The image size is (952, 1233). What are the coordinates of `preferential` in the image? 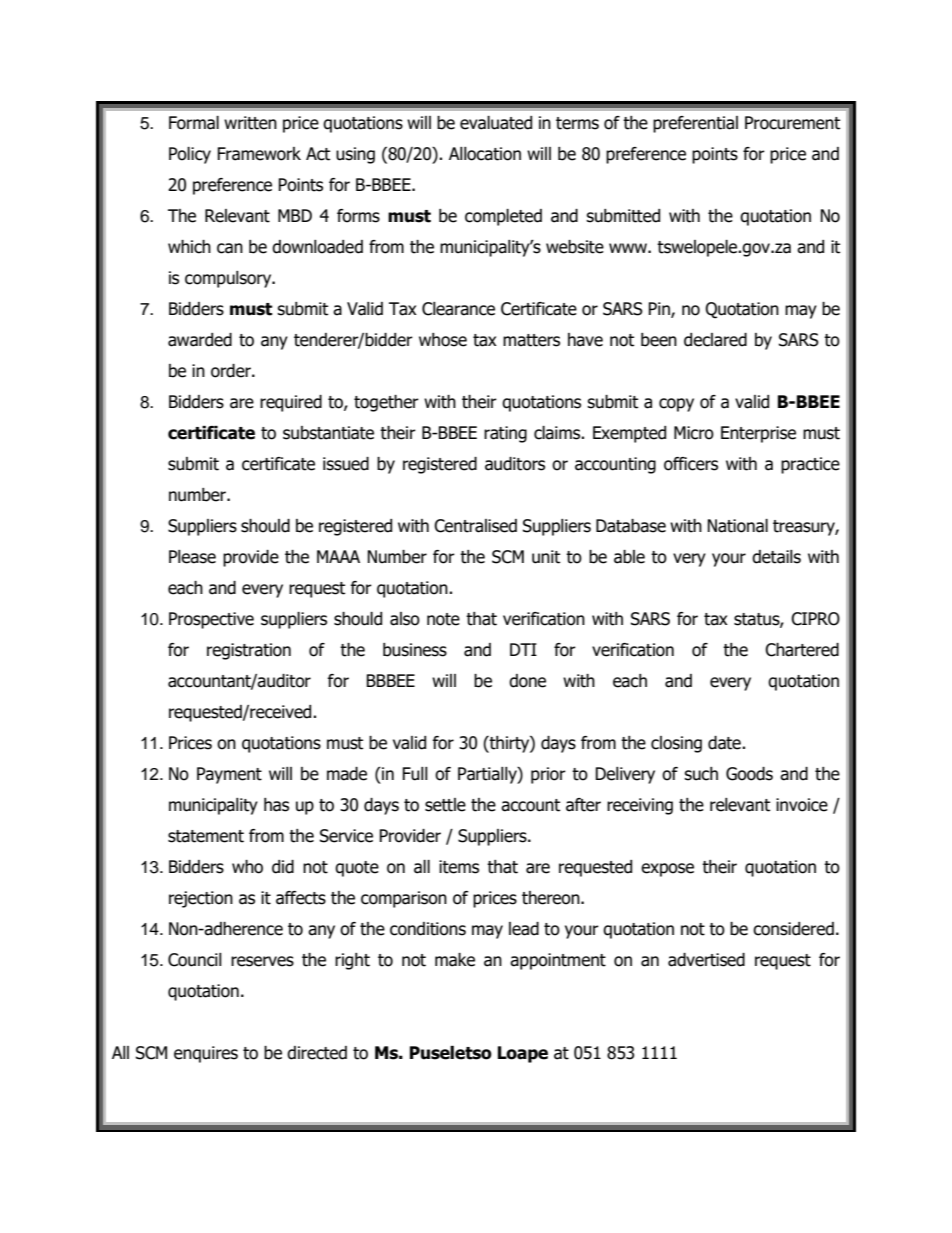 It's located at (695, 124).
